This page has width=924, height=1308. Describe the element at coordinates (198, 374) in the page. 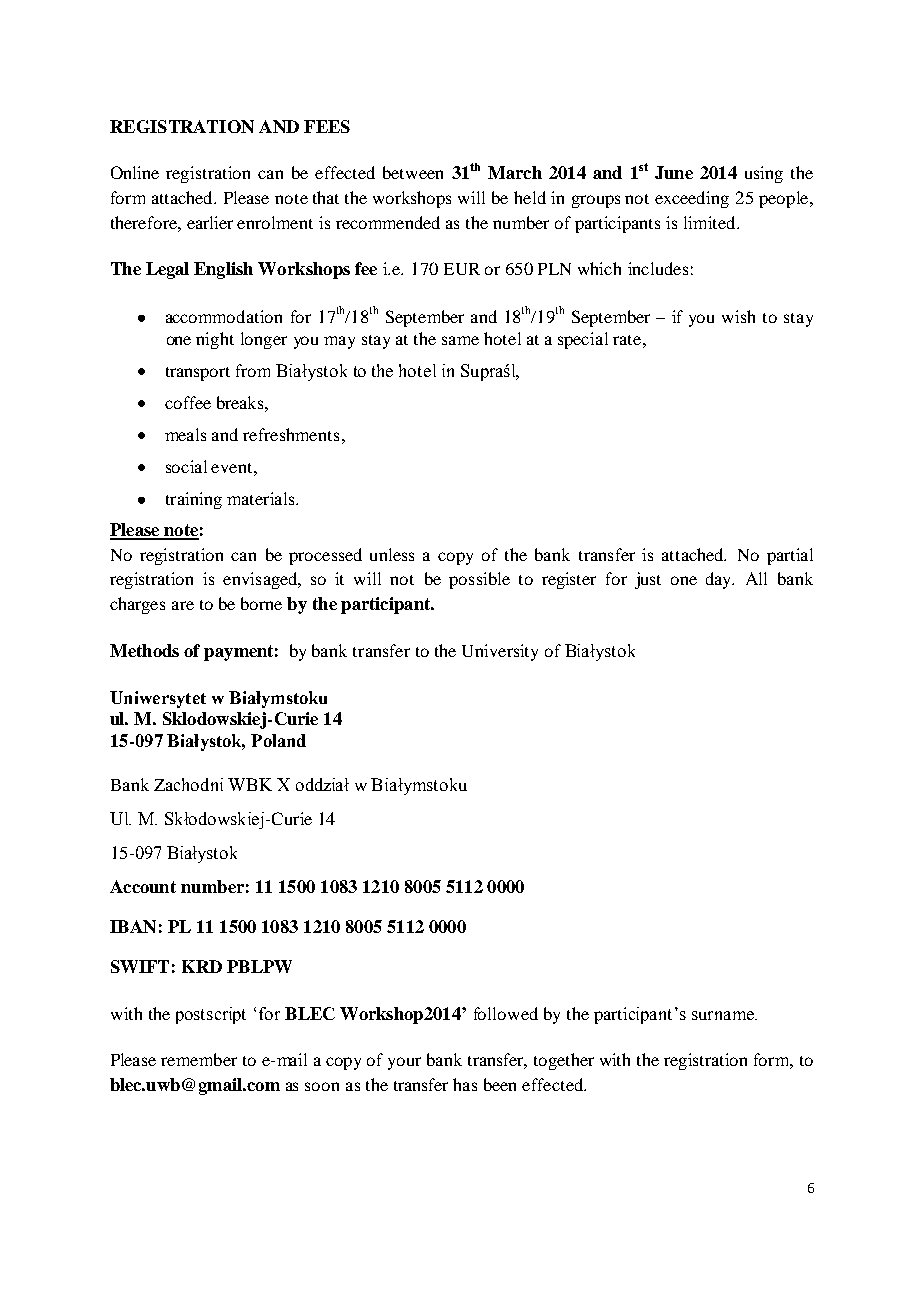

I see `transport` at that location.
